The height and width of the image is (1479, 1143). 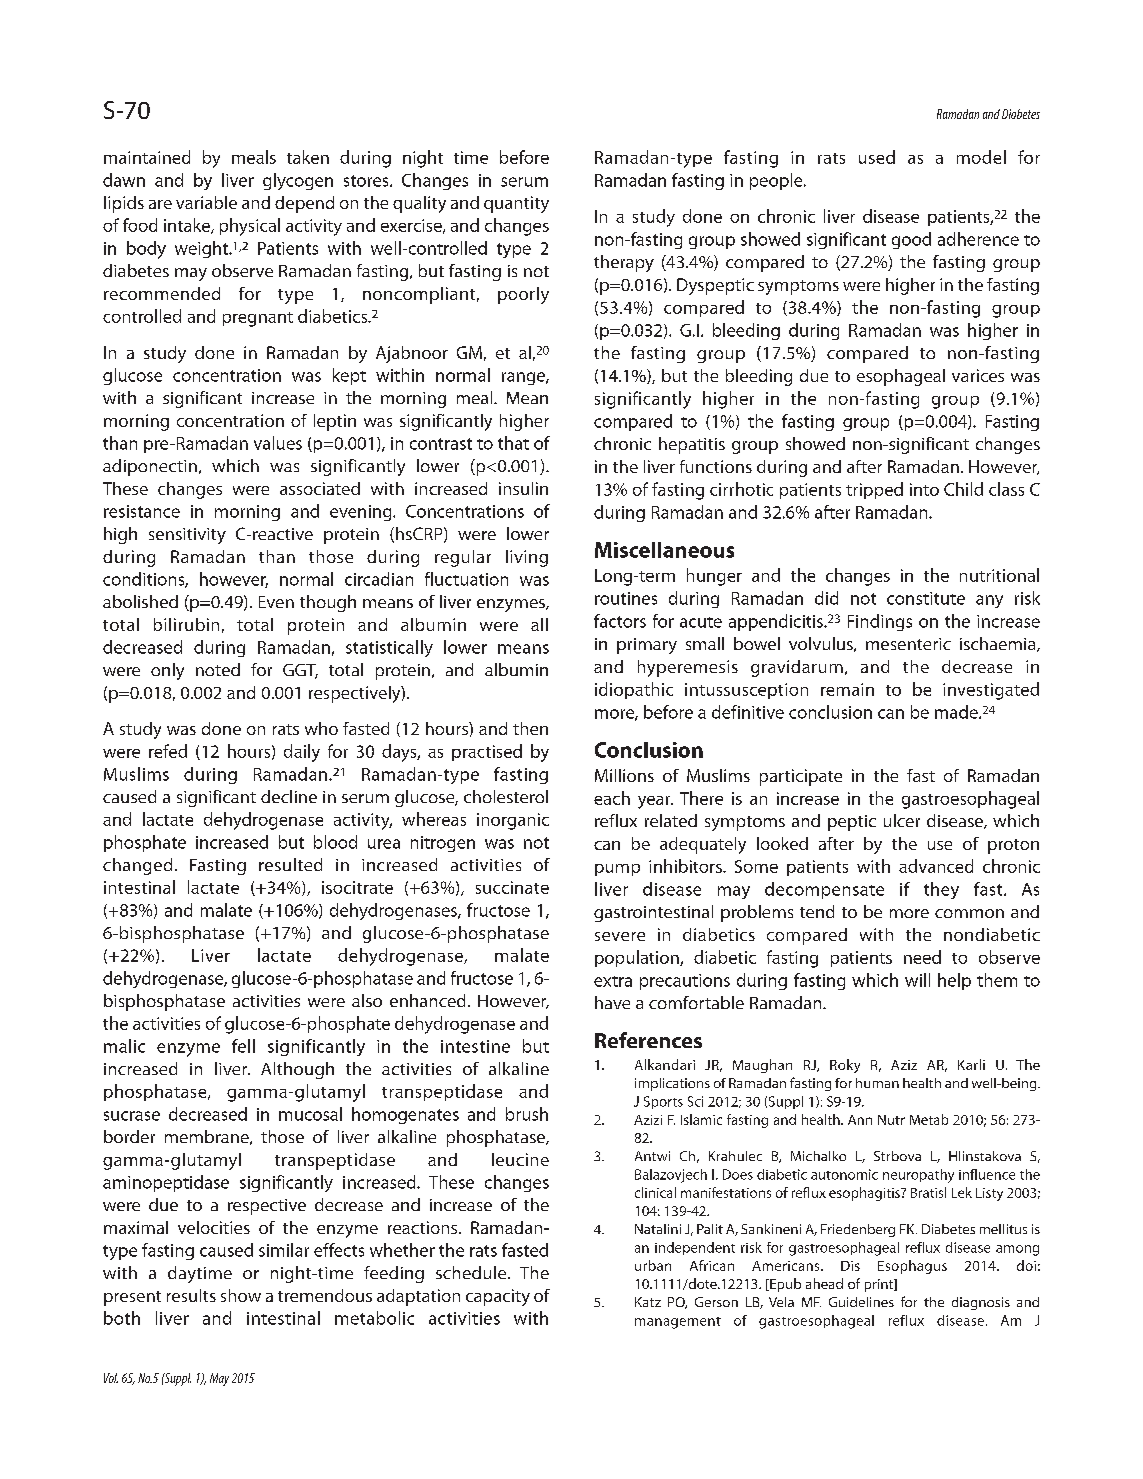 I want to click on constitute, so click(x=926, y=598).
